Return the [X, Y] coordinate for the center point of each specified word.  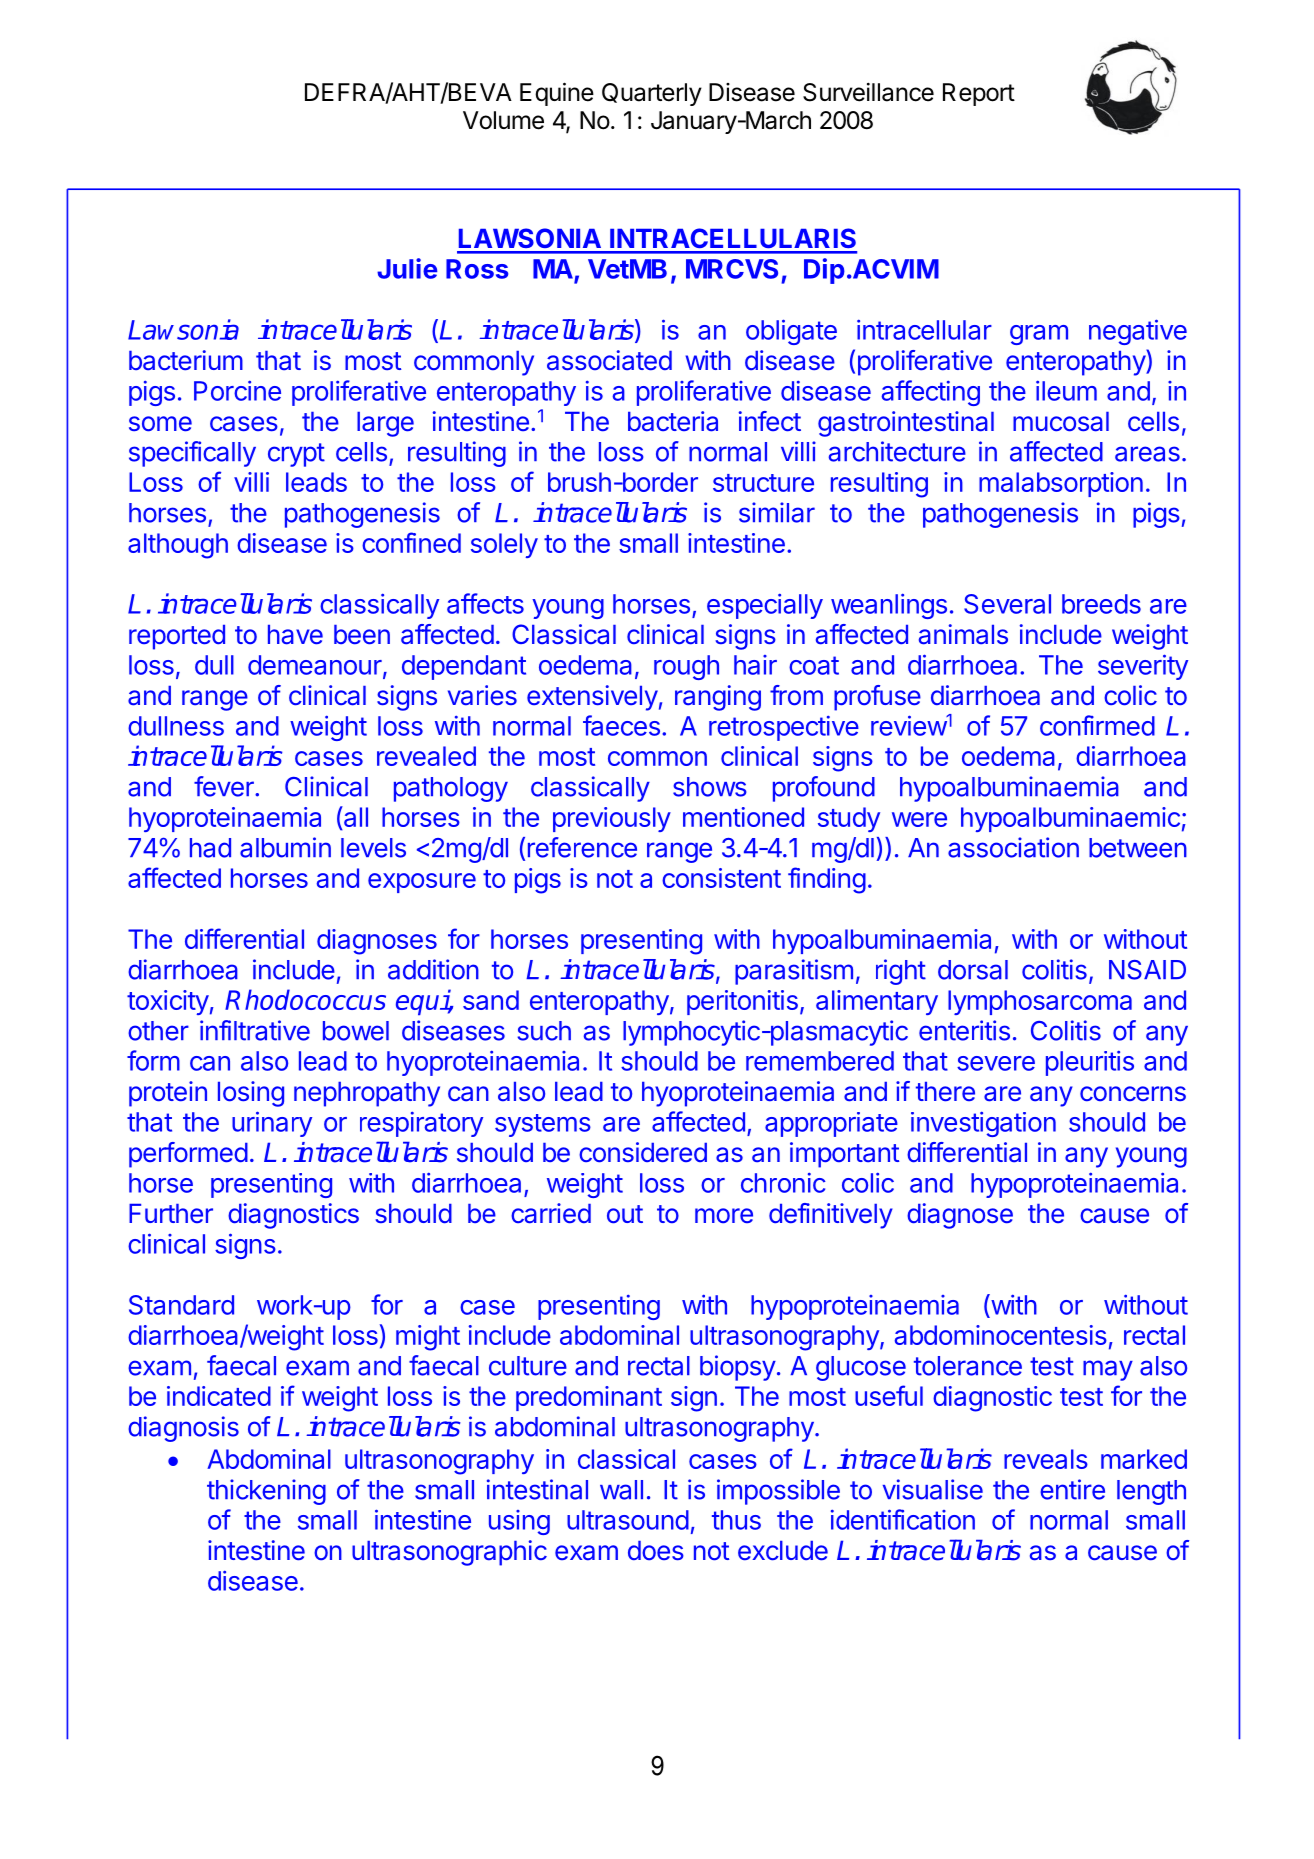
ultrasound [628, 1520]
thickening [266, 1492]
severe [996, 1063]
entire [1072, 1489]
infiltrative [255, 1030]
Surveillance [868, 92]
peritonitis [742, 1002]
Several [1007, 604]
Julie [407, 268]
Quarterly [652, 94]
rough [686, 667]
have [295, 635]
